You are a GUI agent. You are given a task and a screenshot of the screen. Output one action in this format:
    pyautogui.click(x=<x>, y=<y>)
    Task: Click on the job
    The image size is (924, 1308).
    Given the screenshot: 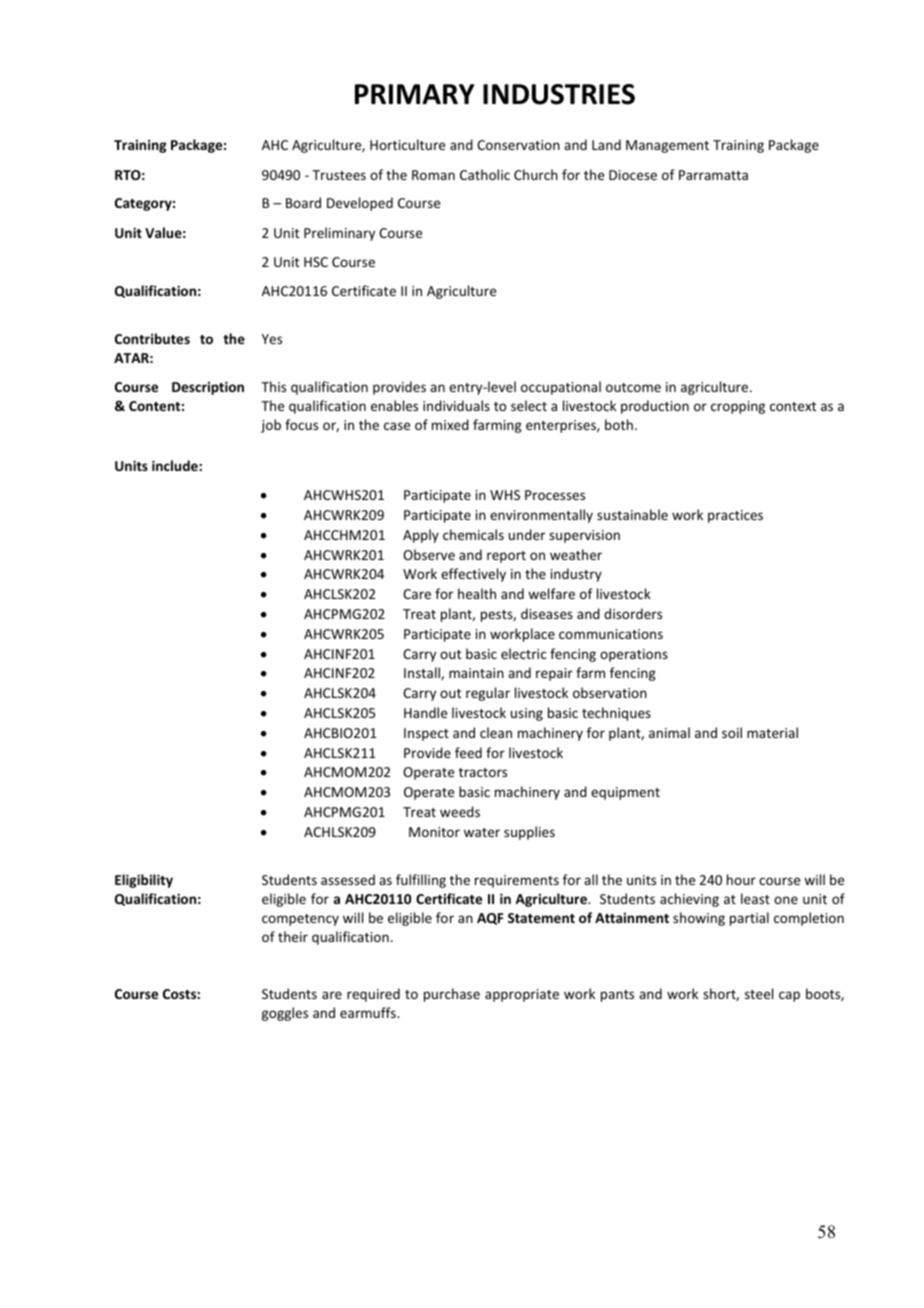 What is the action you would take?
    pyautogui.click(x=271, y=426)
